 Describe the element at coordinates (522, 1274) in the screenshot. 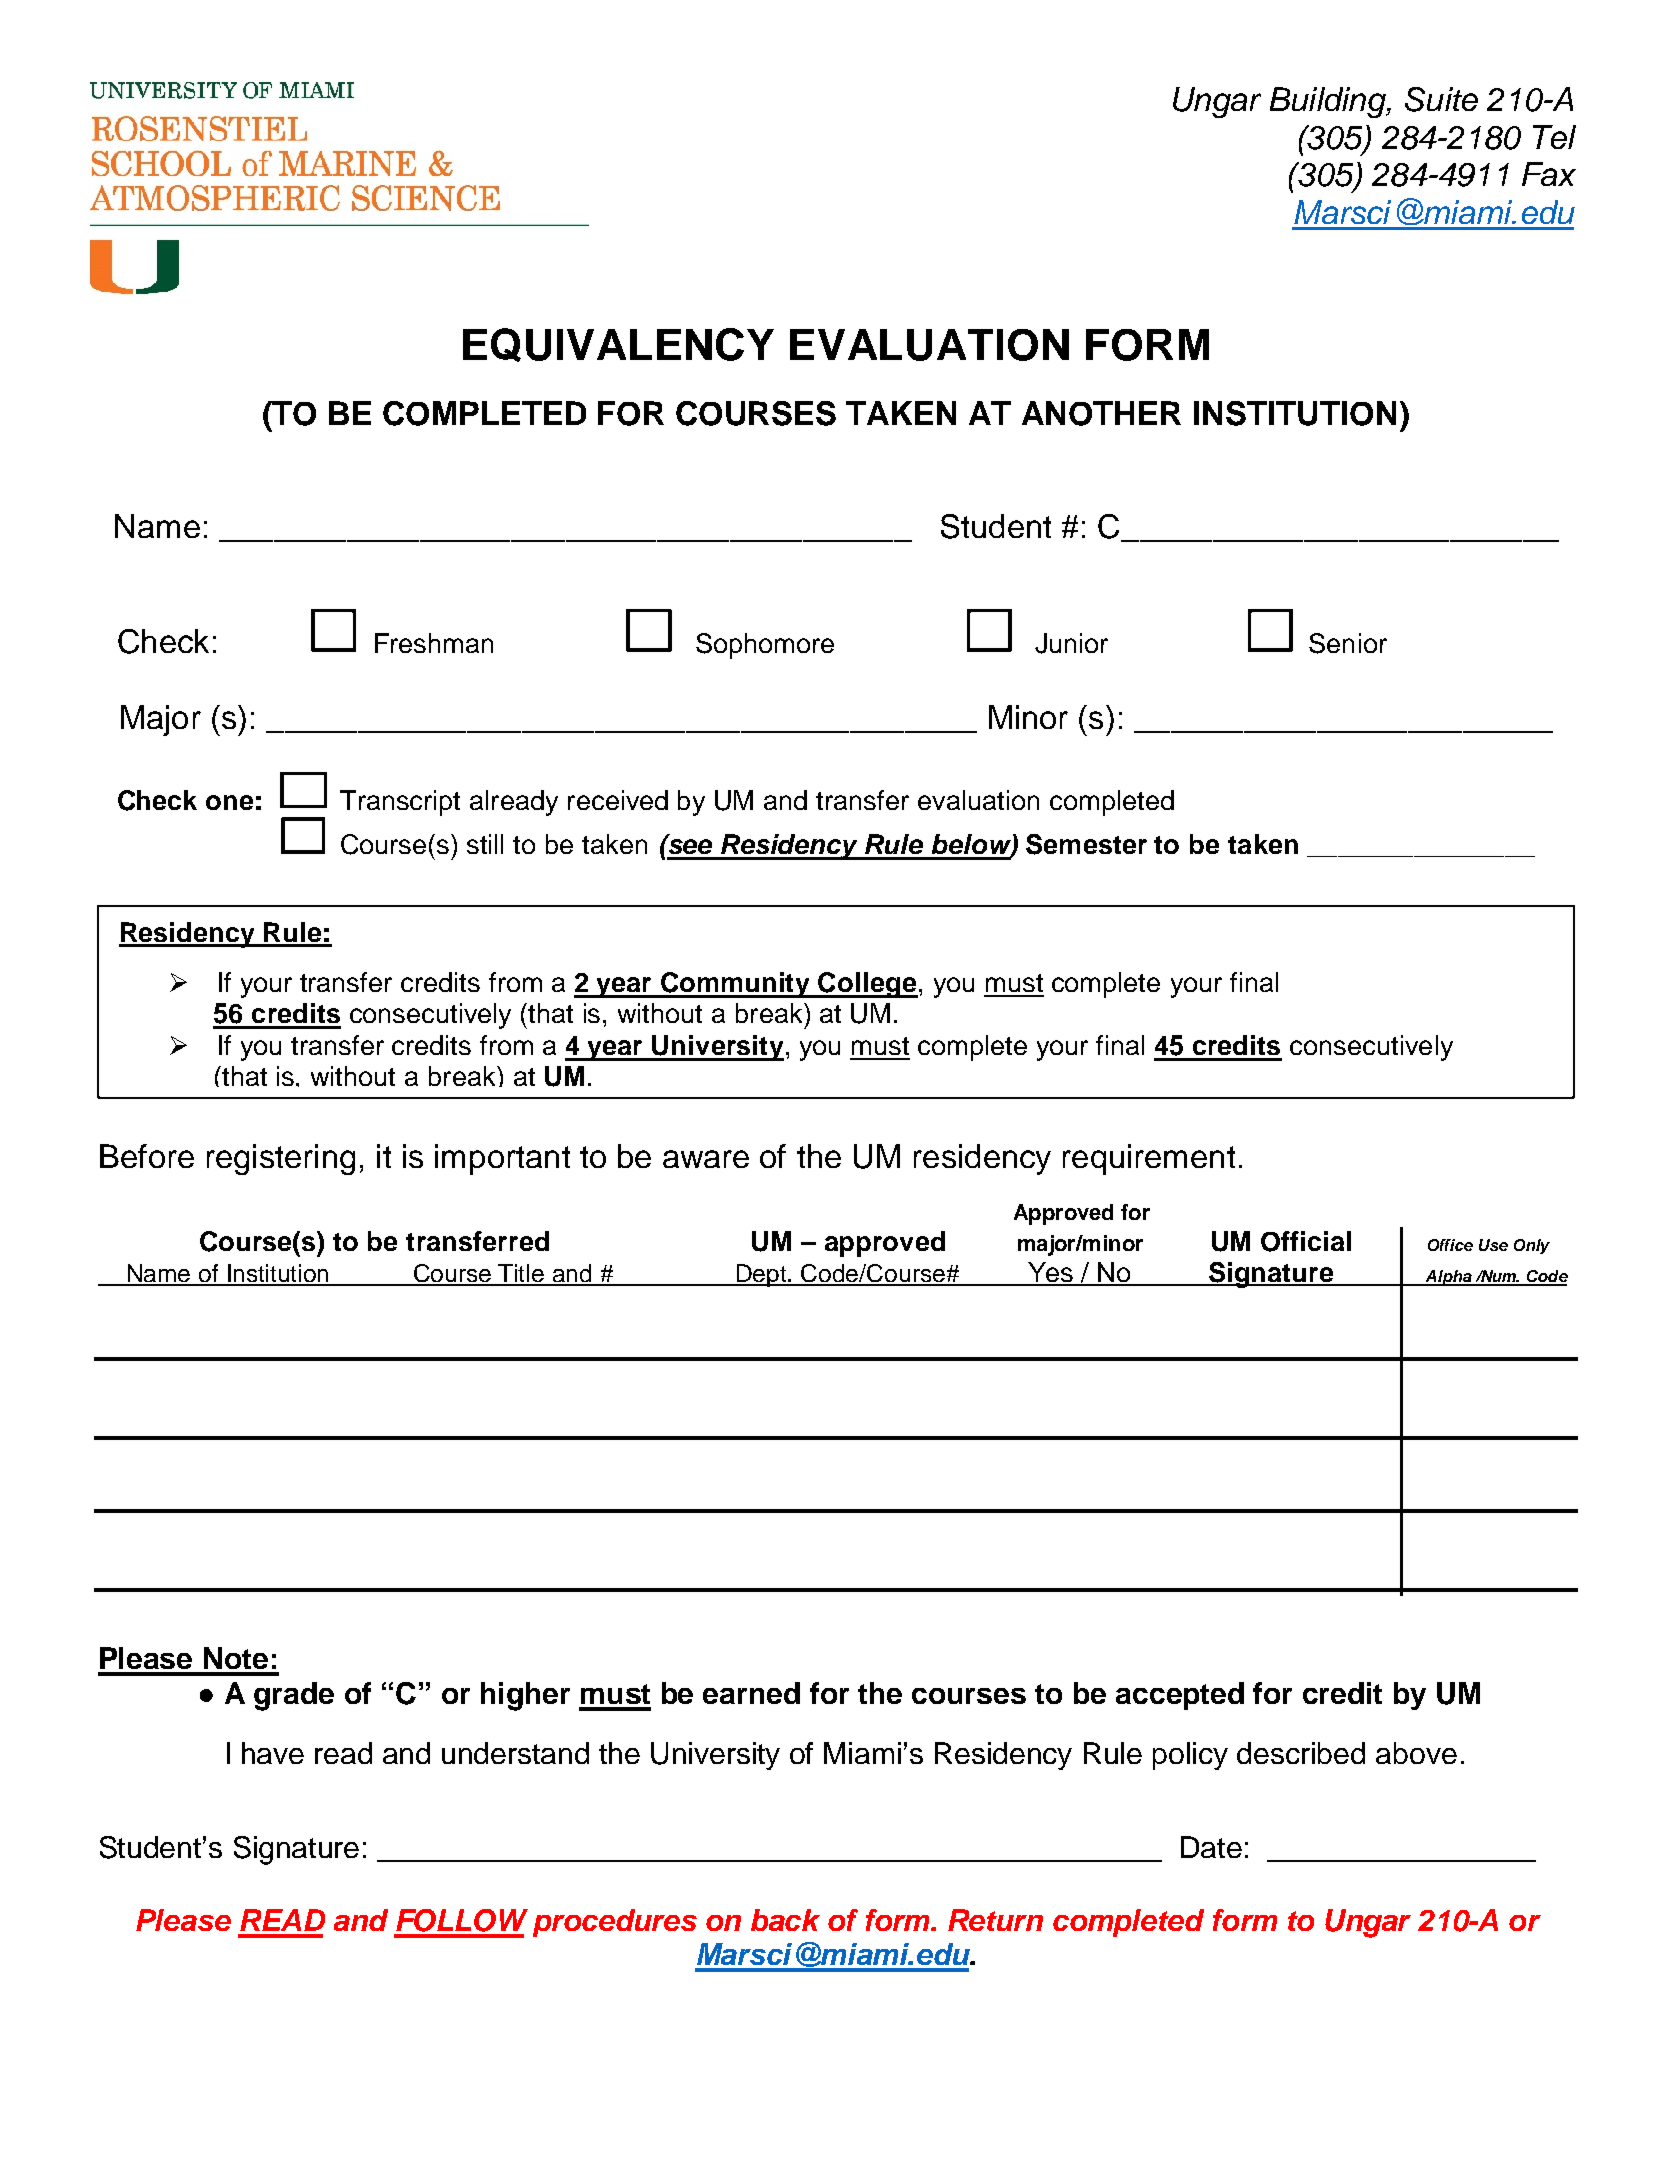

I see `Title` at that location.
